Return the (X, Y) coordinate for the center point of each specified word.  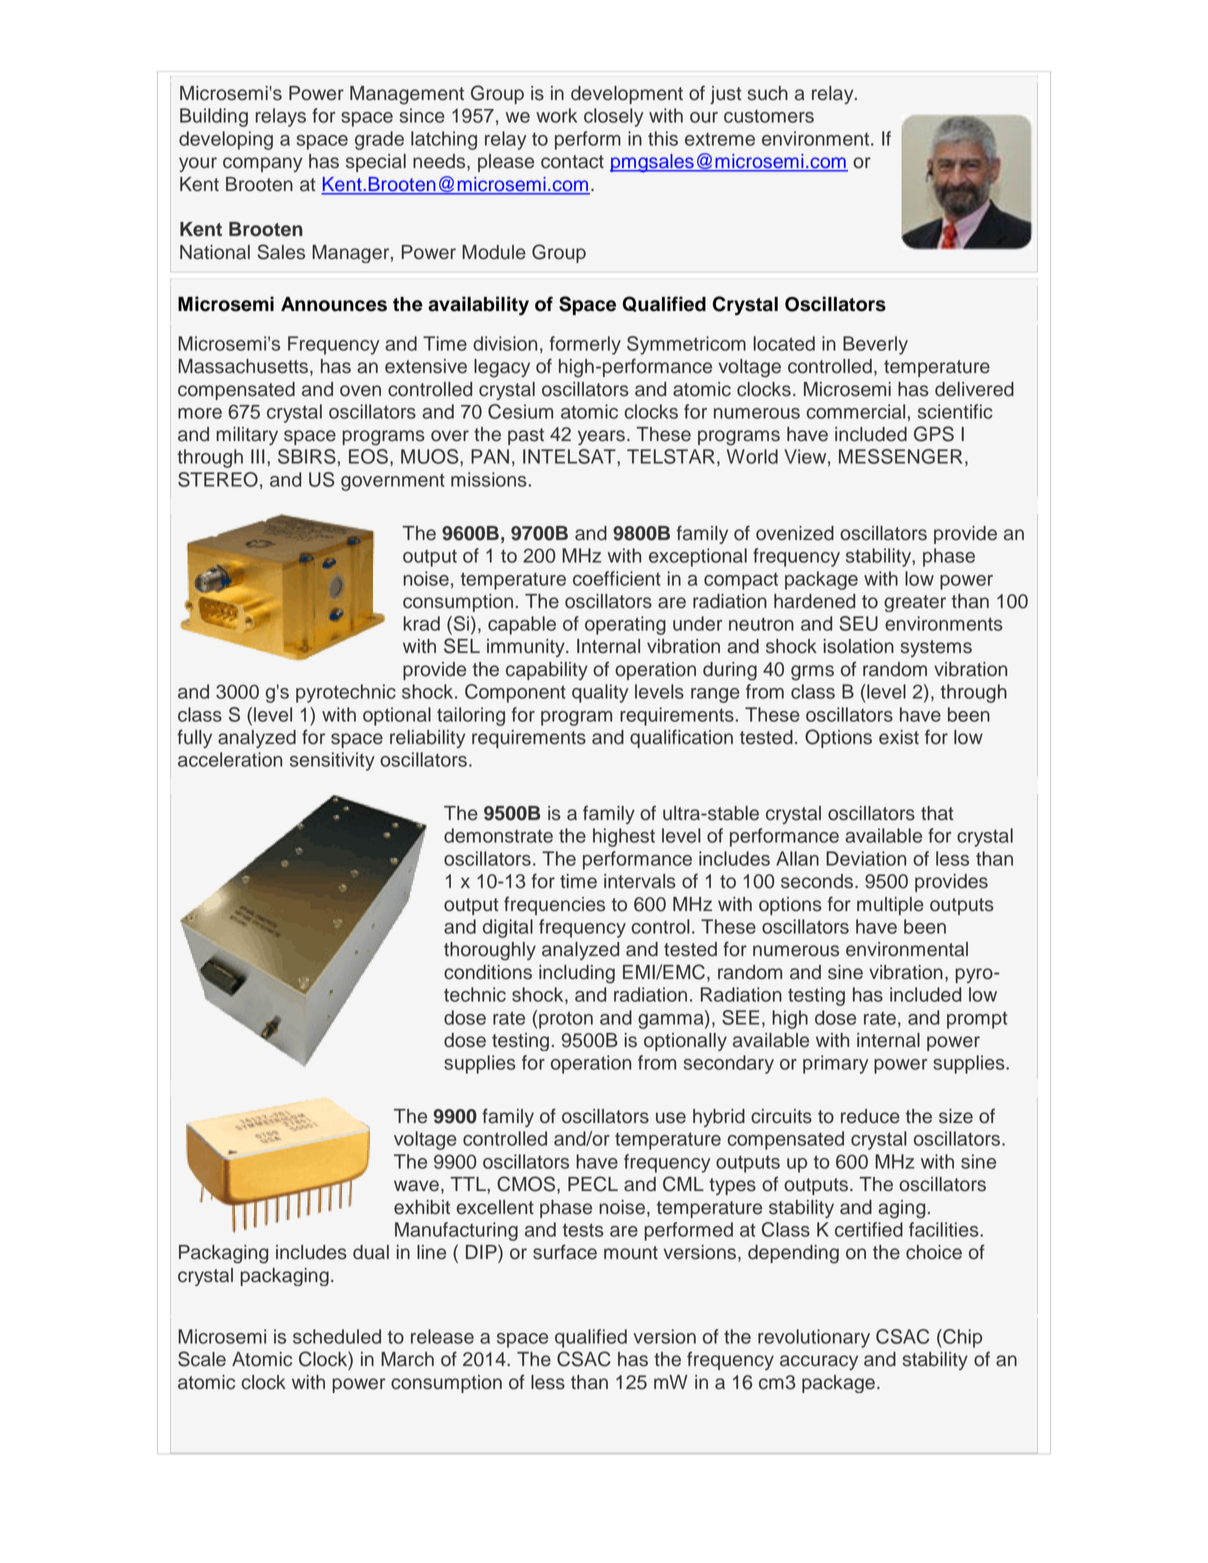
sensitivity (332, 761)
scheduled (337, 1336)
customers (769, 116)
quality (600, 693)
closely (613, 117)
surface (565, 1252)
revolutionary (814, 1338)
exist (899, 737)
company (262, 164)
